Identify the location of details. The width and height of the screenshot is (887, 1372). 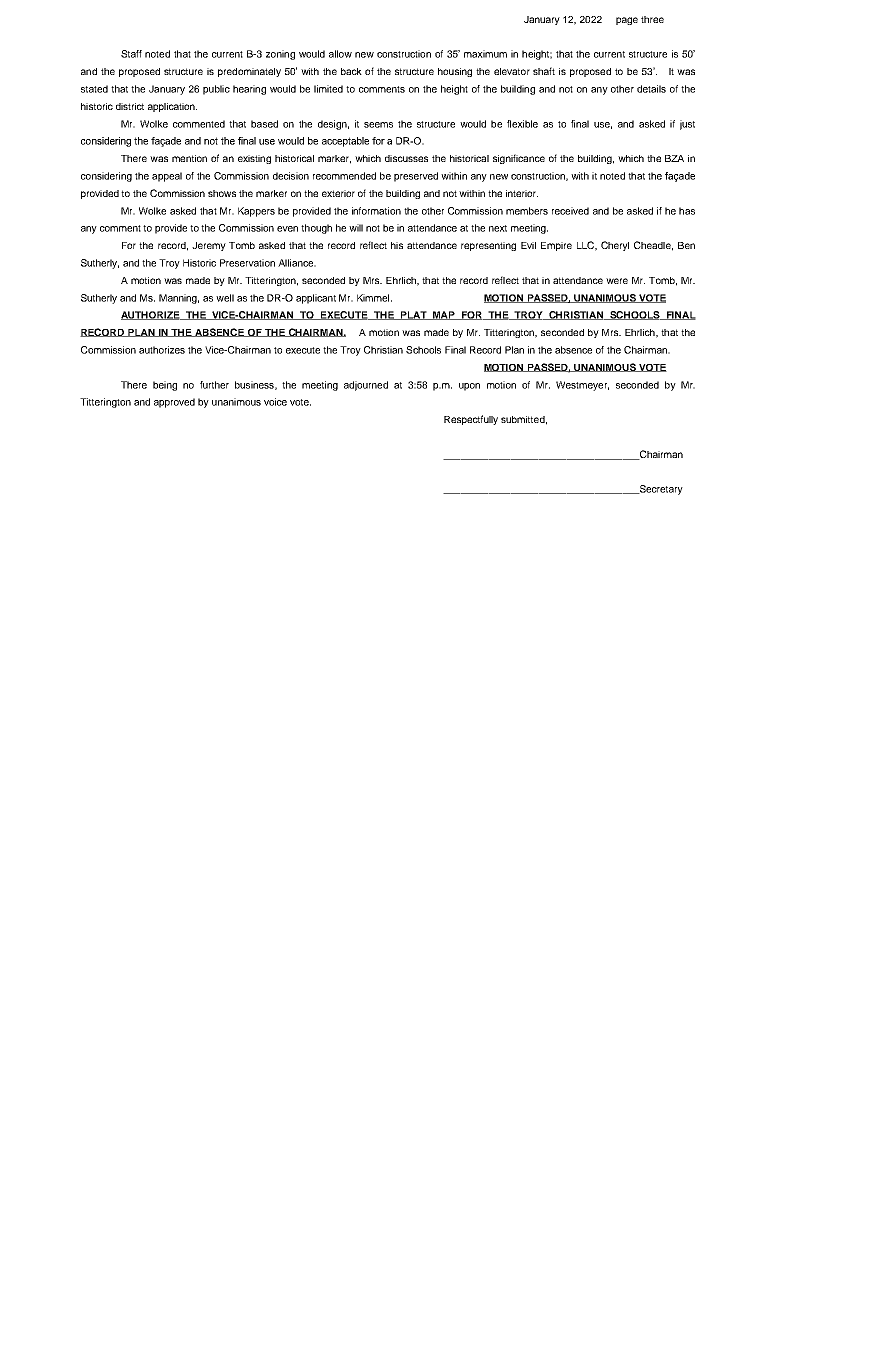
(651, 89).
